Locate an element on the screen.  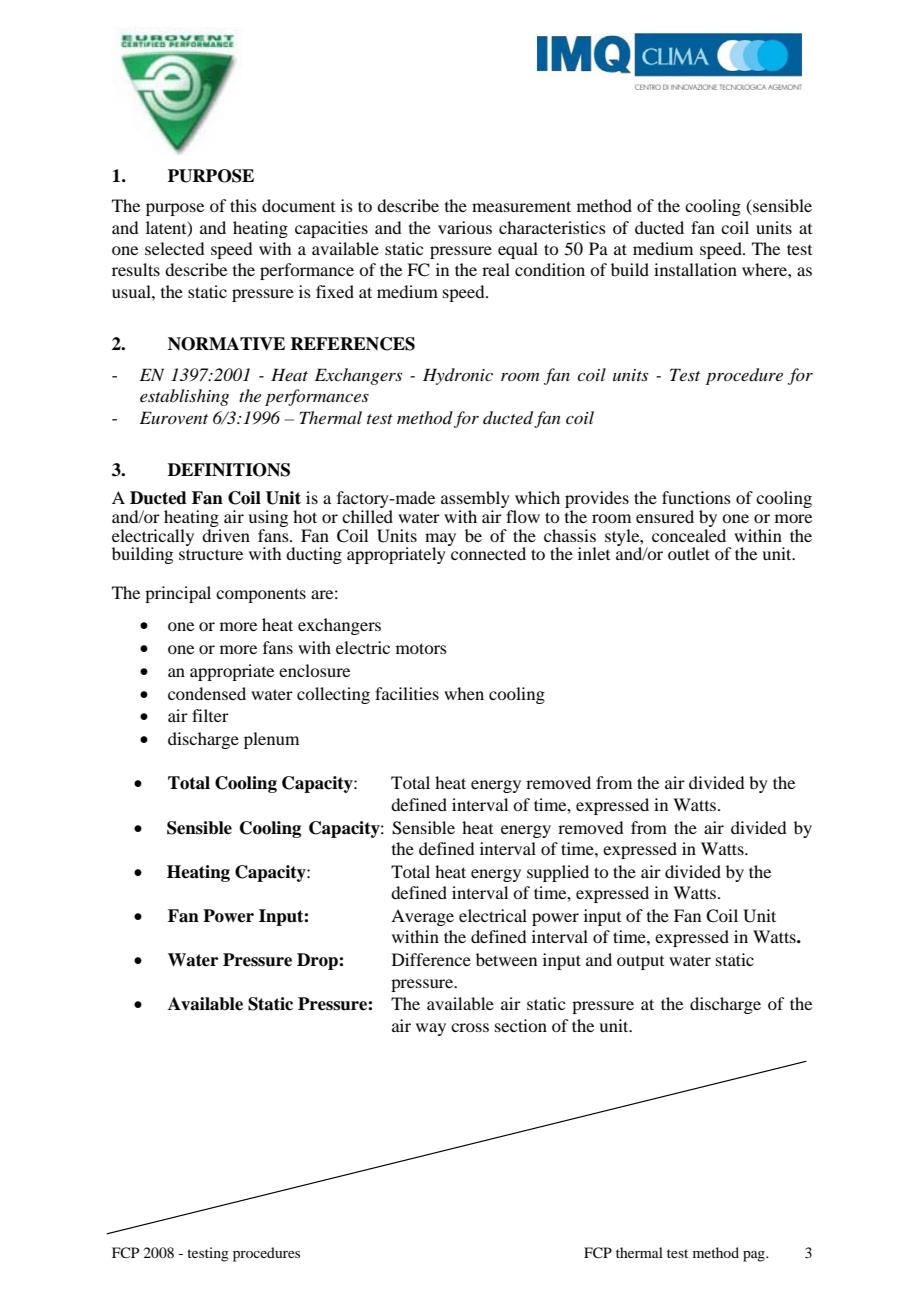
may is located at coordinates (440, 540).
